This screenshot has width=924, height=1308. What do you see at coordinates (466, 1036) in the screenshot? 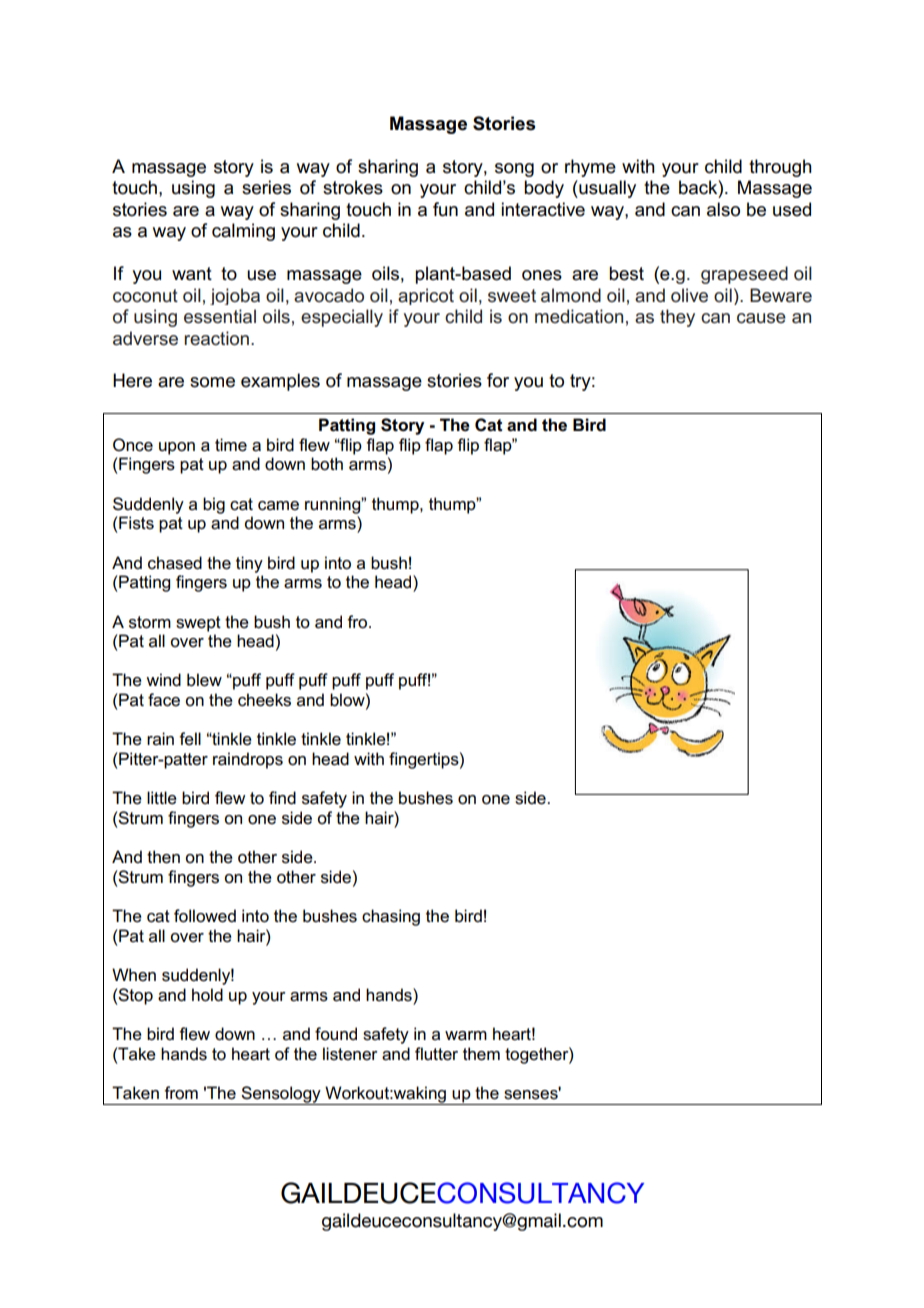
I see `warm` at bounding box center [466, 1036].
